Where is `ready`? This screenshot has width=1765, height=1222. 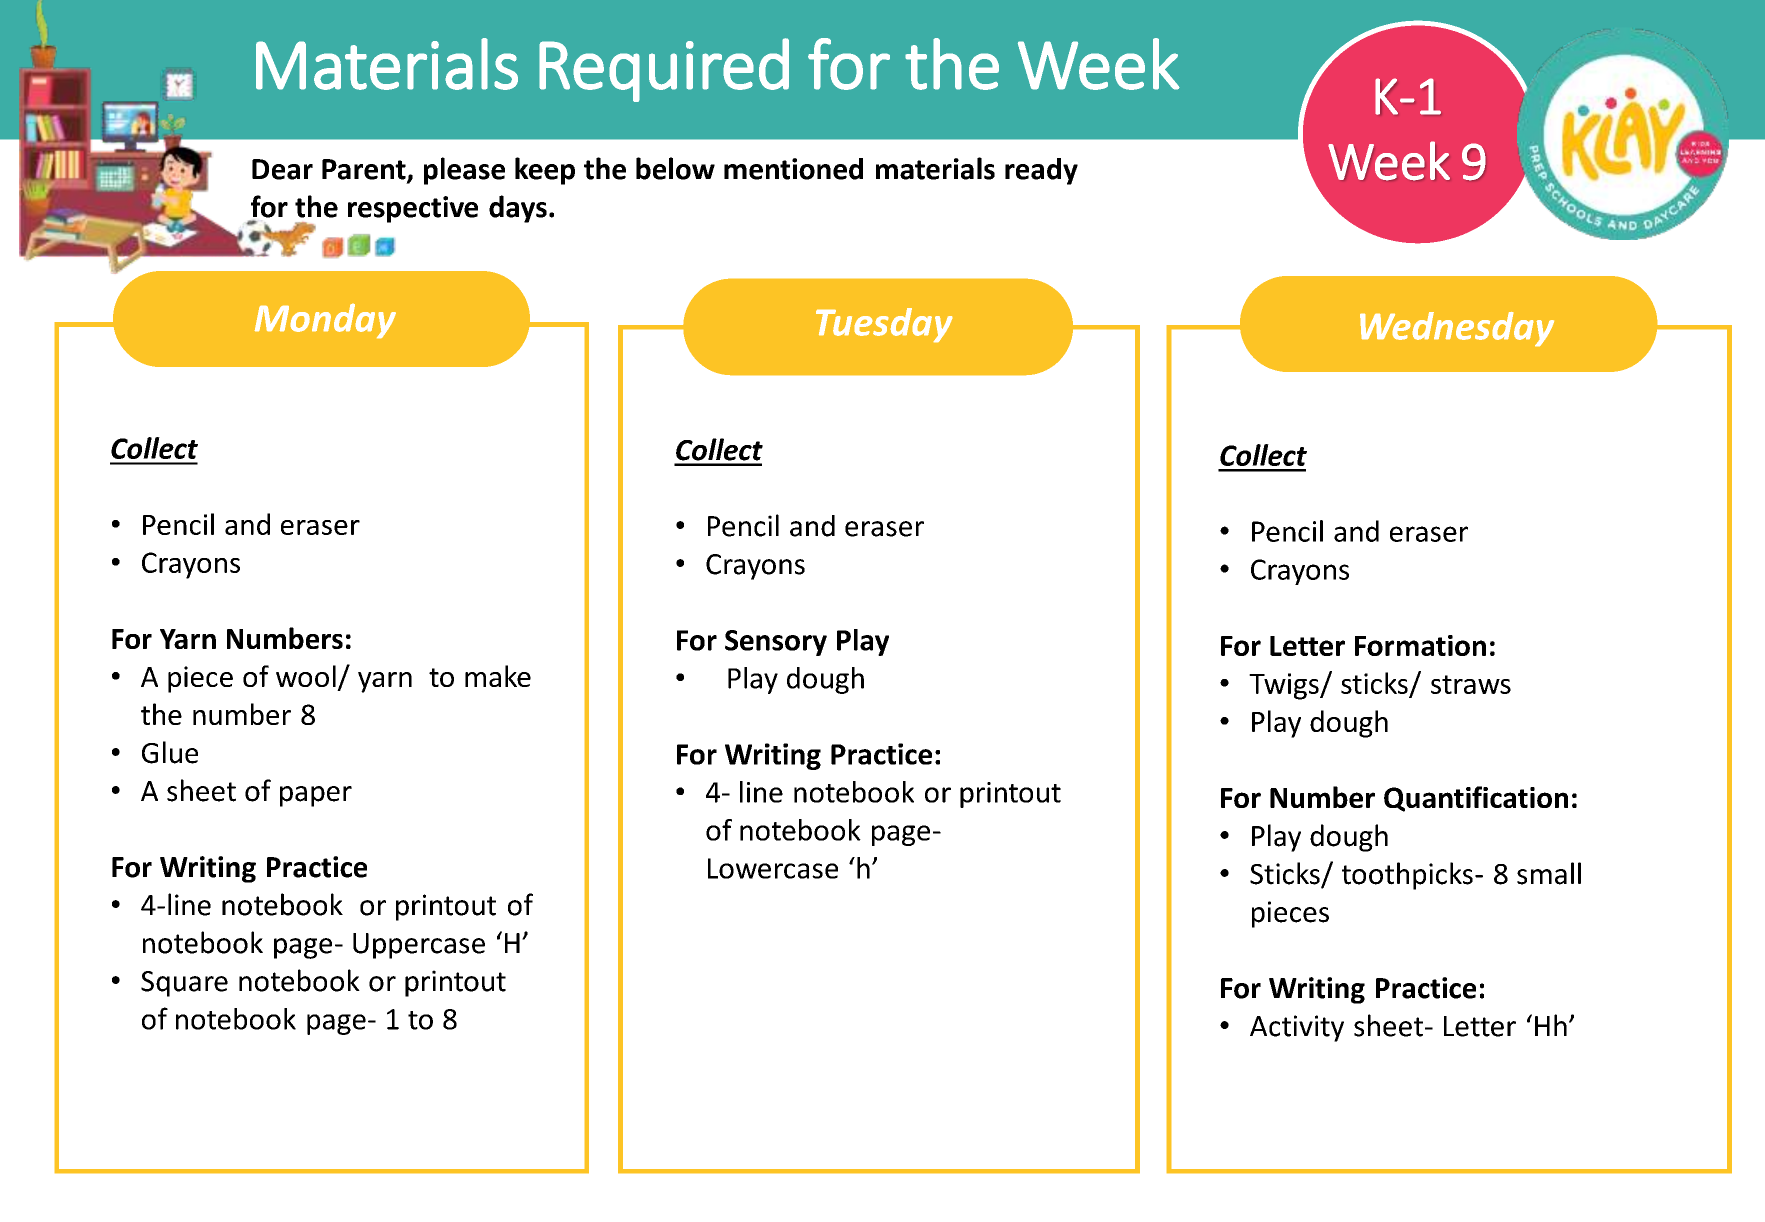 ready is located at coordinates (1041, 171).
